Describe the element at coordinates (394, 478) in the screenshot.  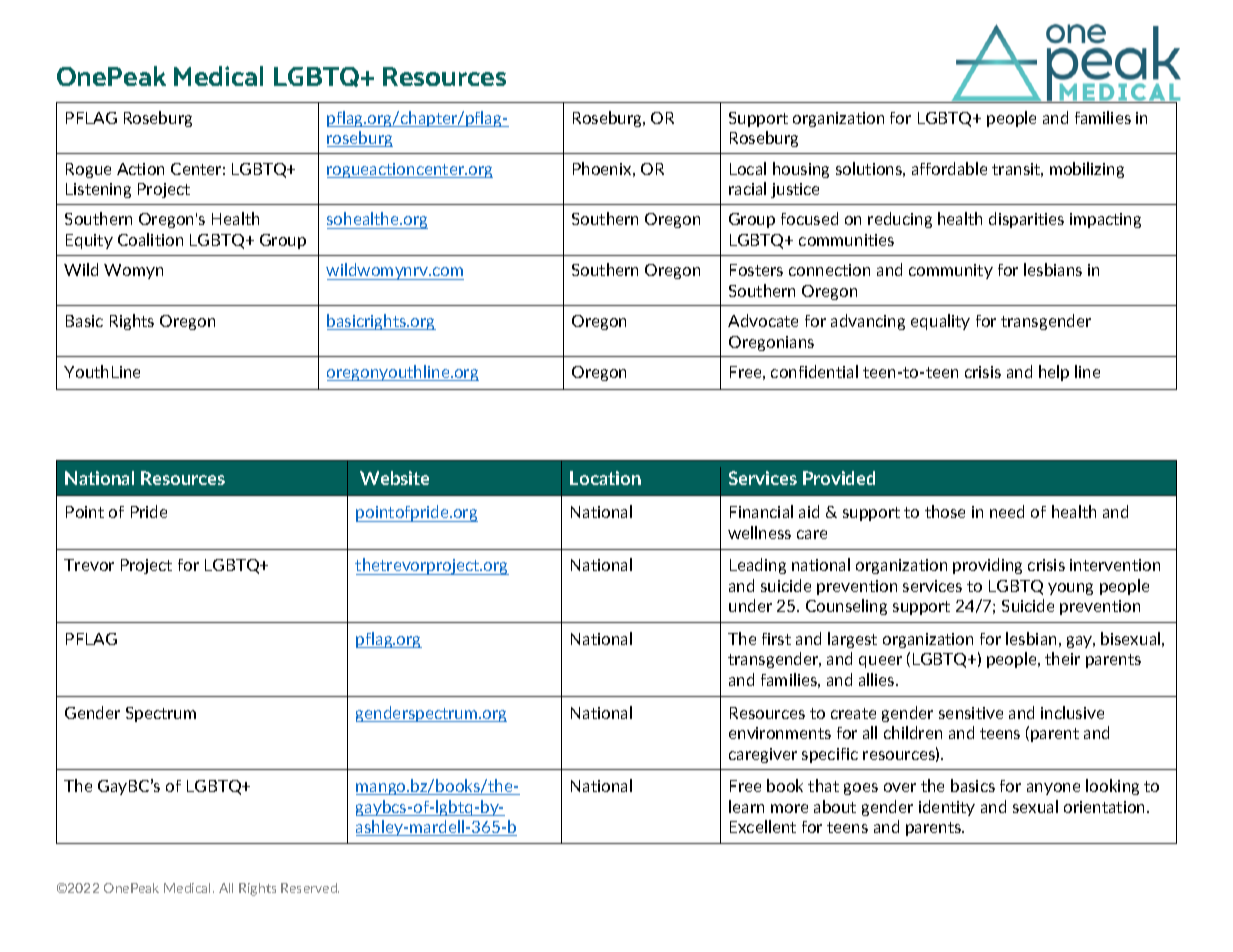
I see `Website` at that location.
